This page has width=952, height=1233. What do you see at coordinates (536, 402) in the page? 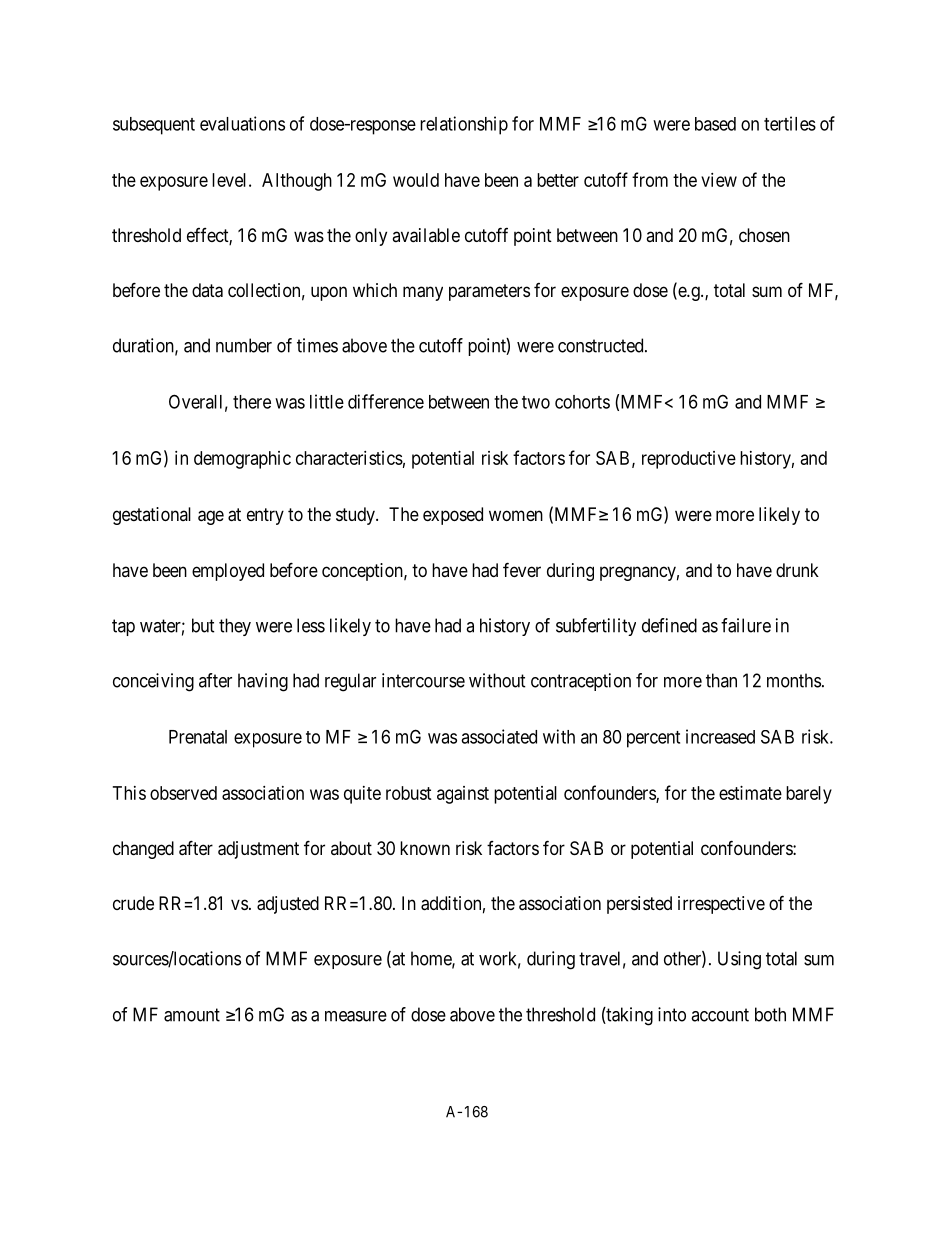
I see `two` at bounding box center [536, 402].
